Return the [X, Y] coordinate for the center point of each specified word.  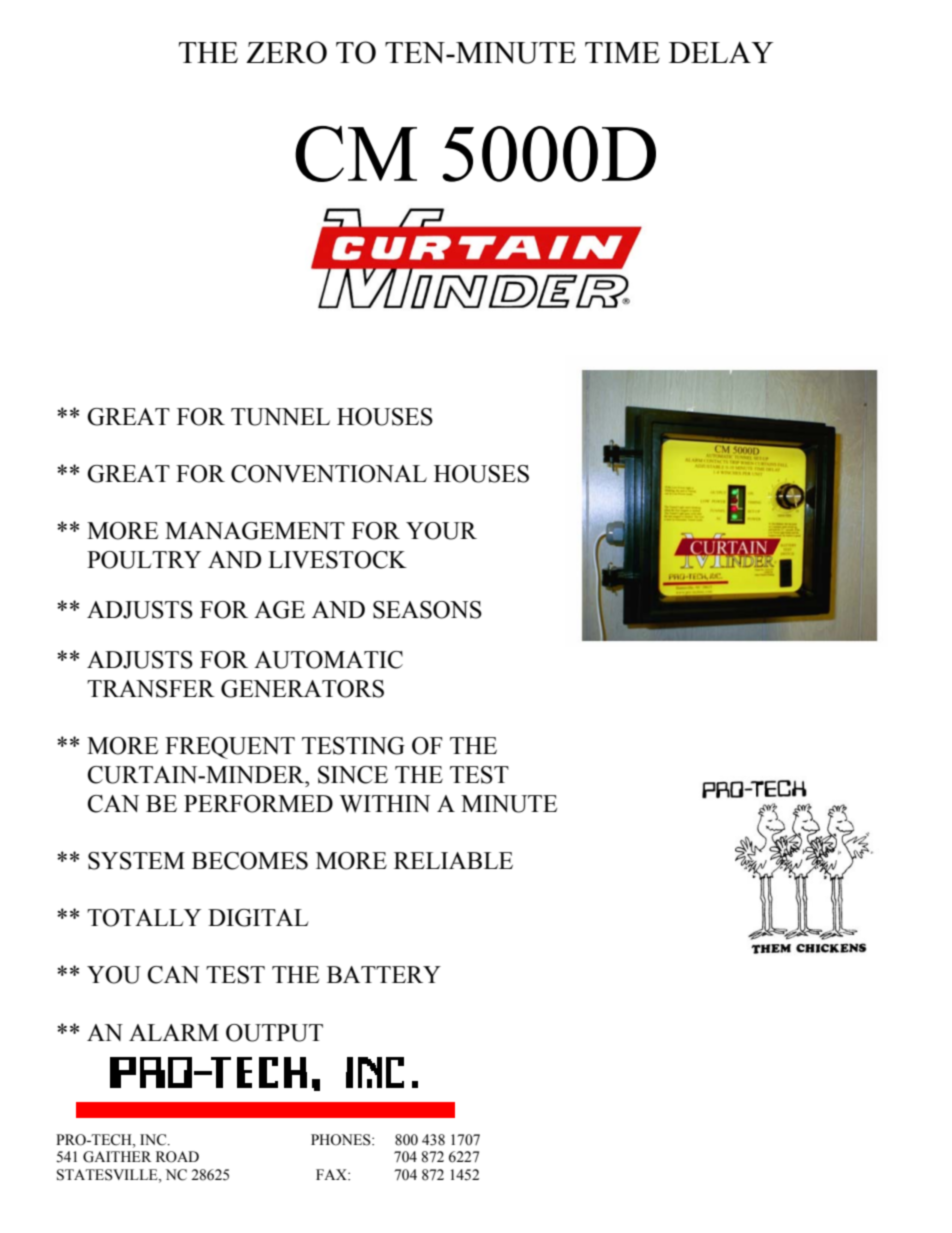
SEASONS [427, 610]
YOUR [441, 531]
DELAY [721, 52]
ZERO [286, 52]
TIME [622, 52]
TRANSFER [151, 689]
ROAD [177, 1157]
